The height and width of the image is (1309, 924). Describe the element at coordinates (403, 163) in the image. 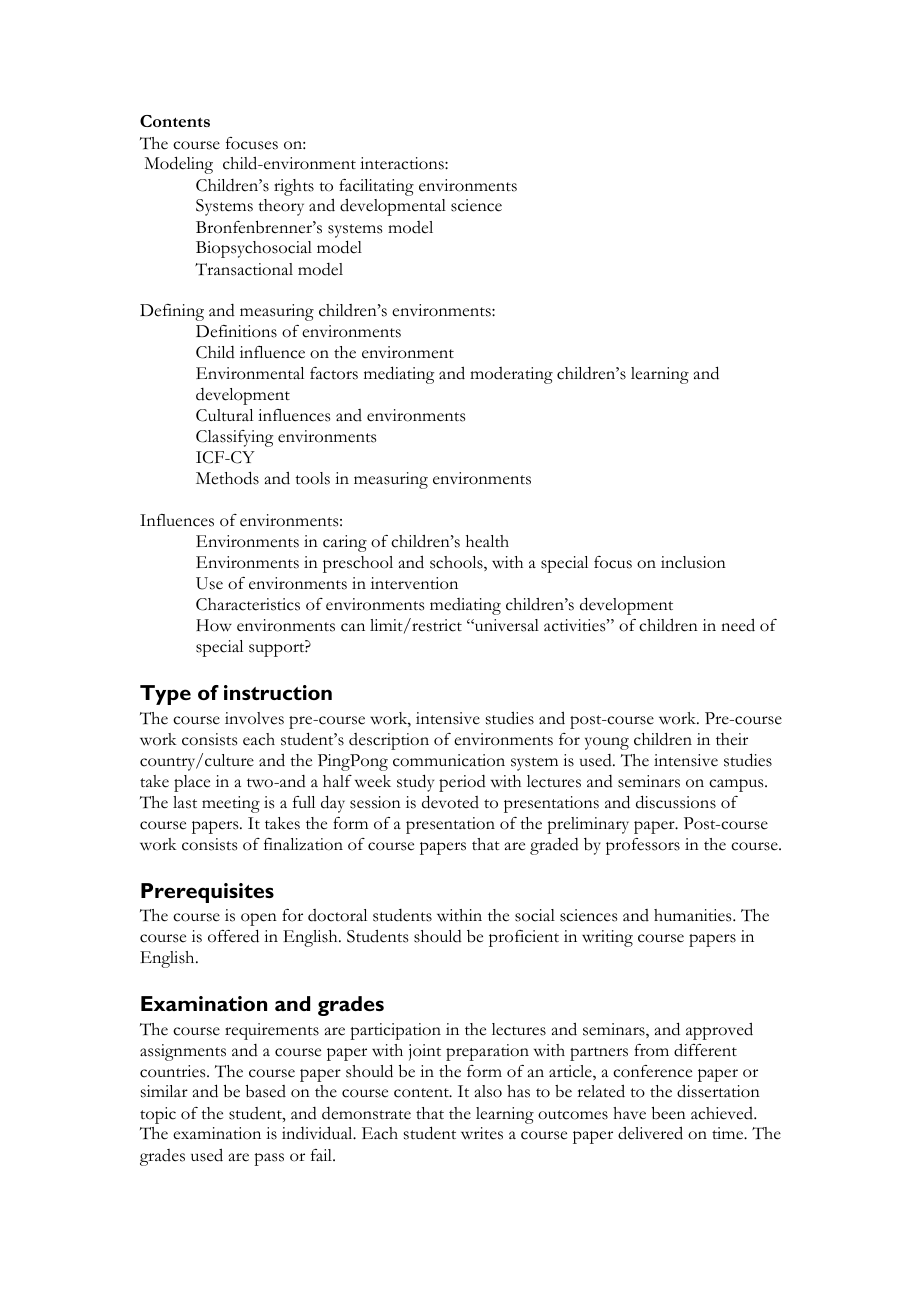

I see `interactions` at that location.
